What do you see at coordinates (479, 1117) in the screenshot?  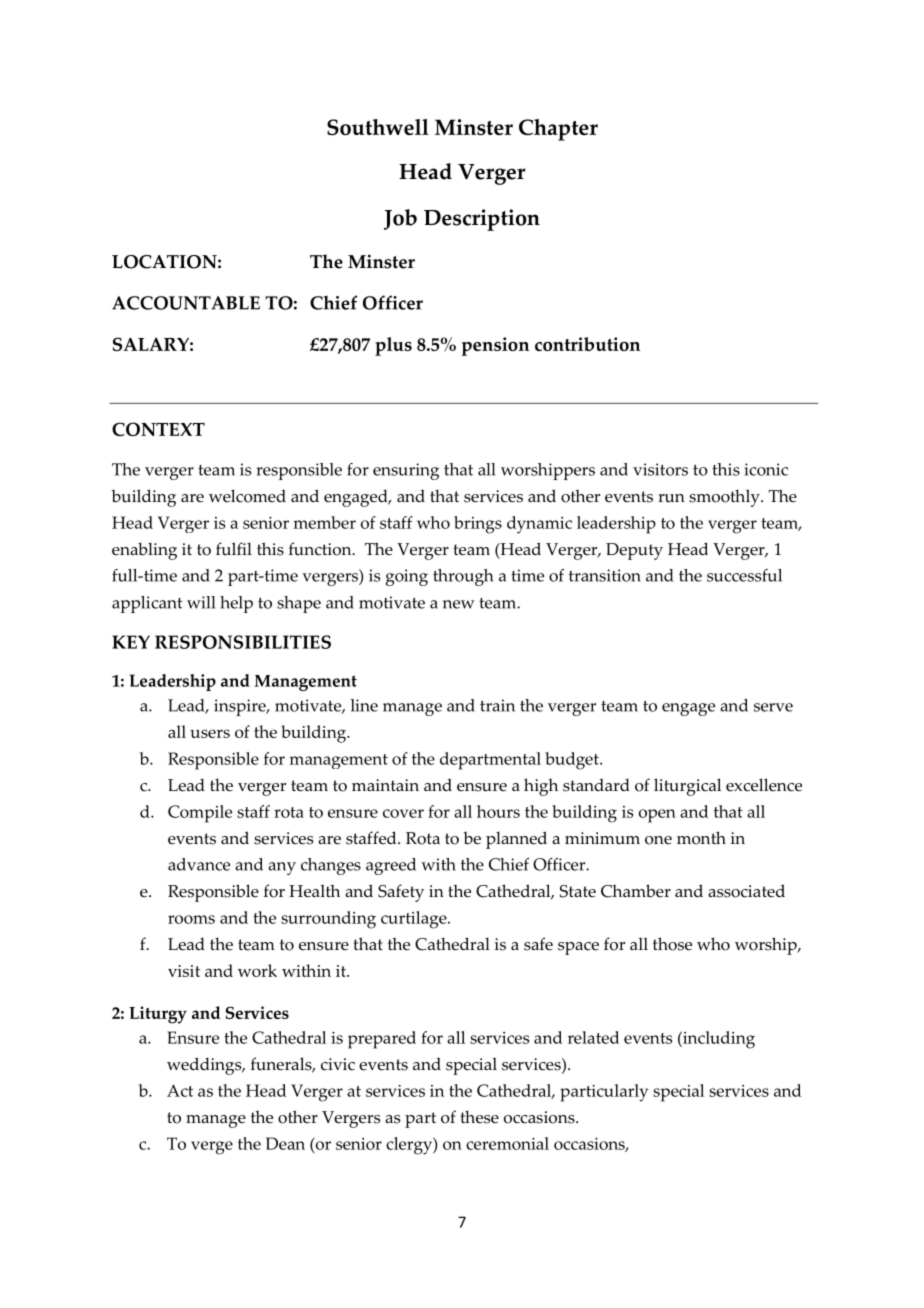 I see `these` at bounding box center [479, 1117].
